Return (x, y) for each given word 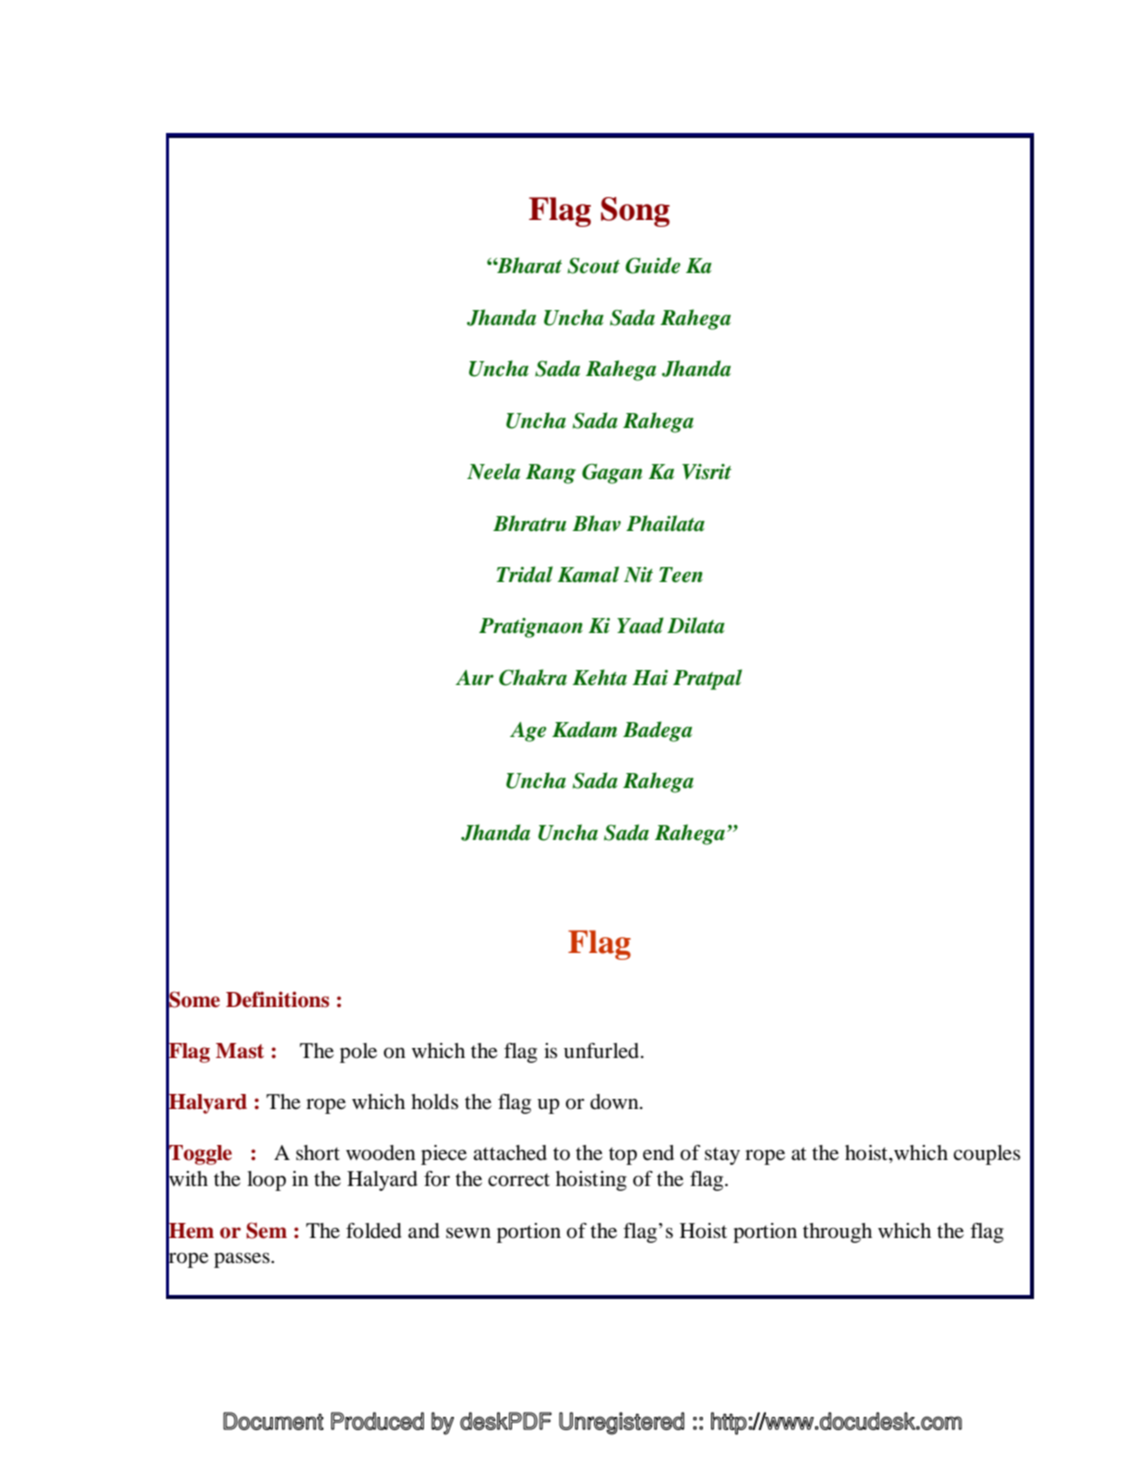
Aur (475, 677)
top (623, 1156)
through (837, 1233)
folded (374, 1231)
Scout (593, 266)
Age (528, 732)
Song (635, 212)
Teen (681, 575)
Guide (653, 265)
